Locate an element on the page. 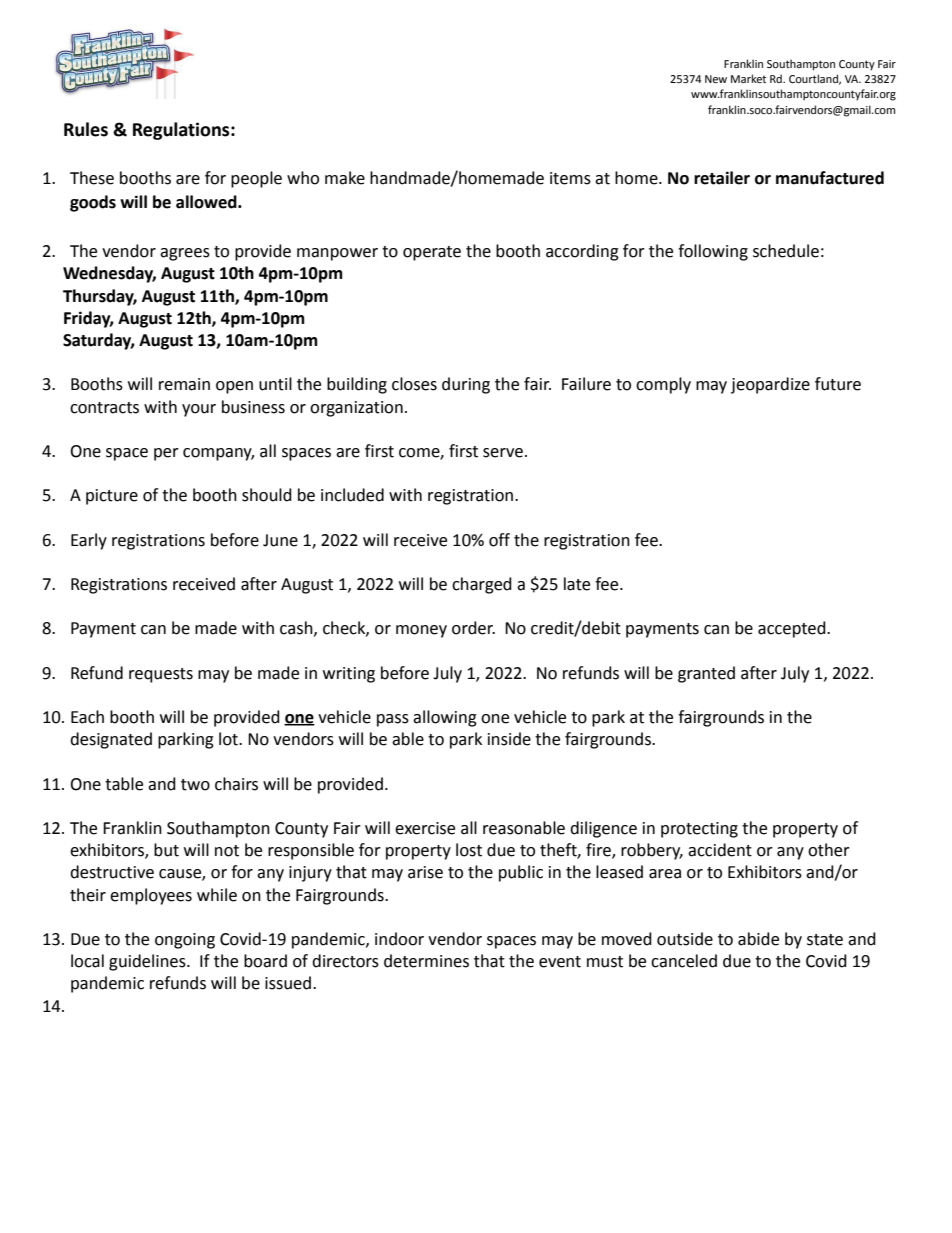 This image has width=952, height=1233. determines is located at coordinates (426, 961).
